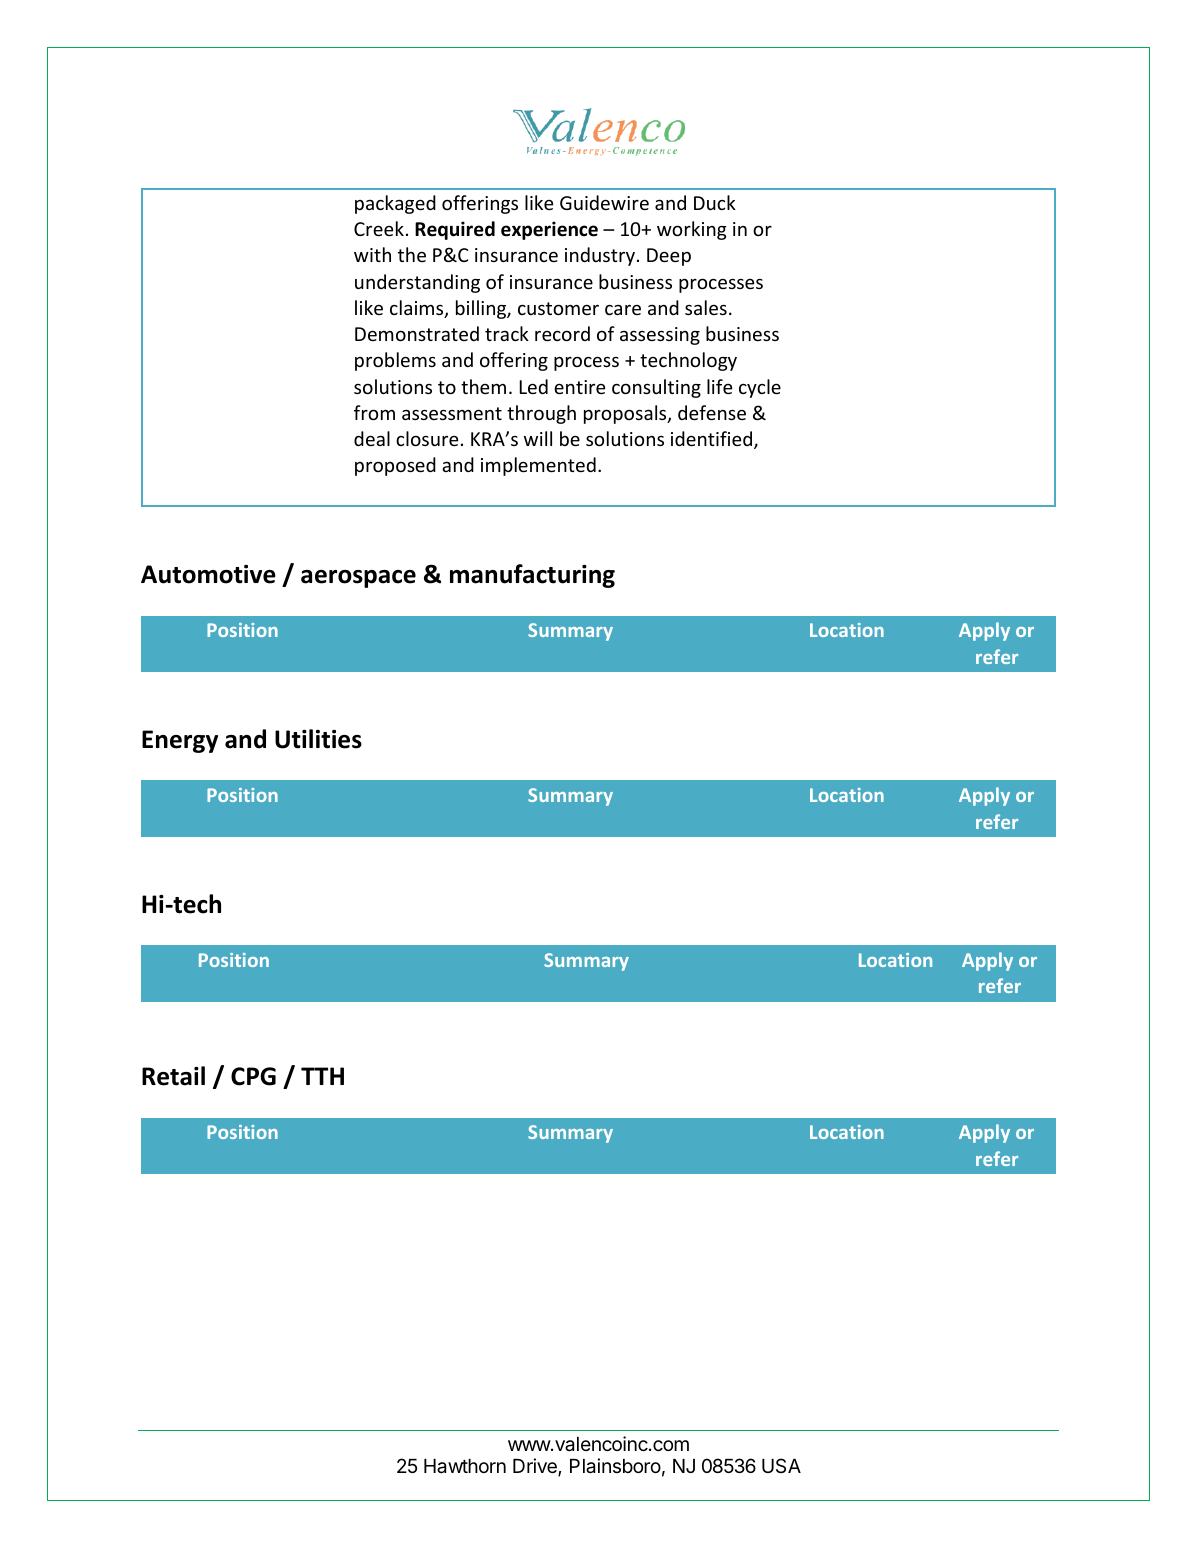  Describe the element at coordinates (180, 741) in the image. I see `Energy` at that location.
